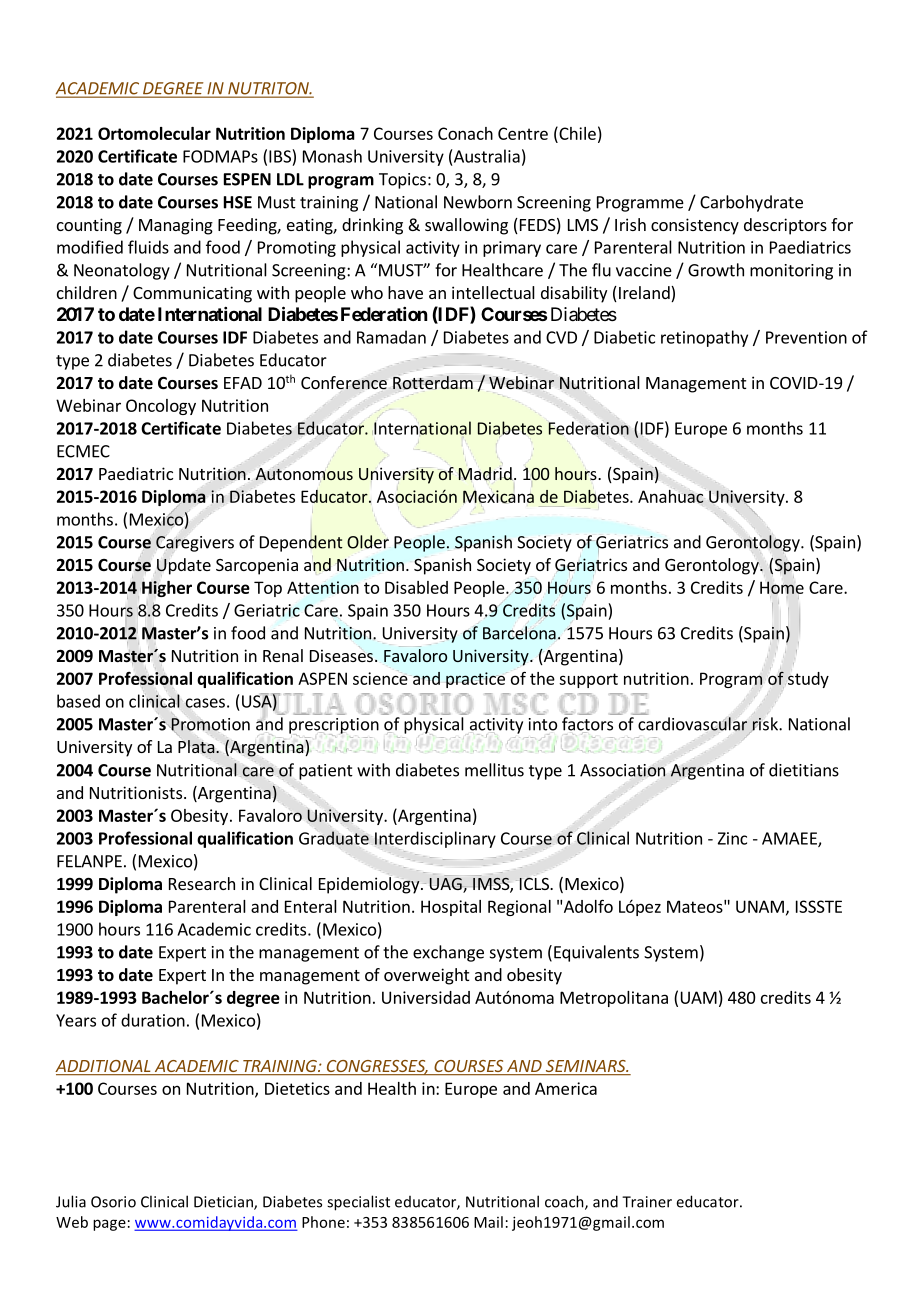 The height and width of the document is (1308, 924). I want to click on specialist, so click(358, 1203).
